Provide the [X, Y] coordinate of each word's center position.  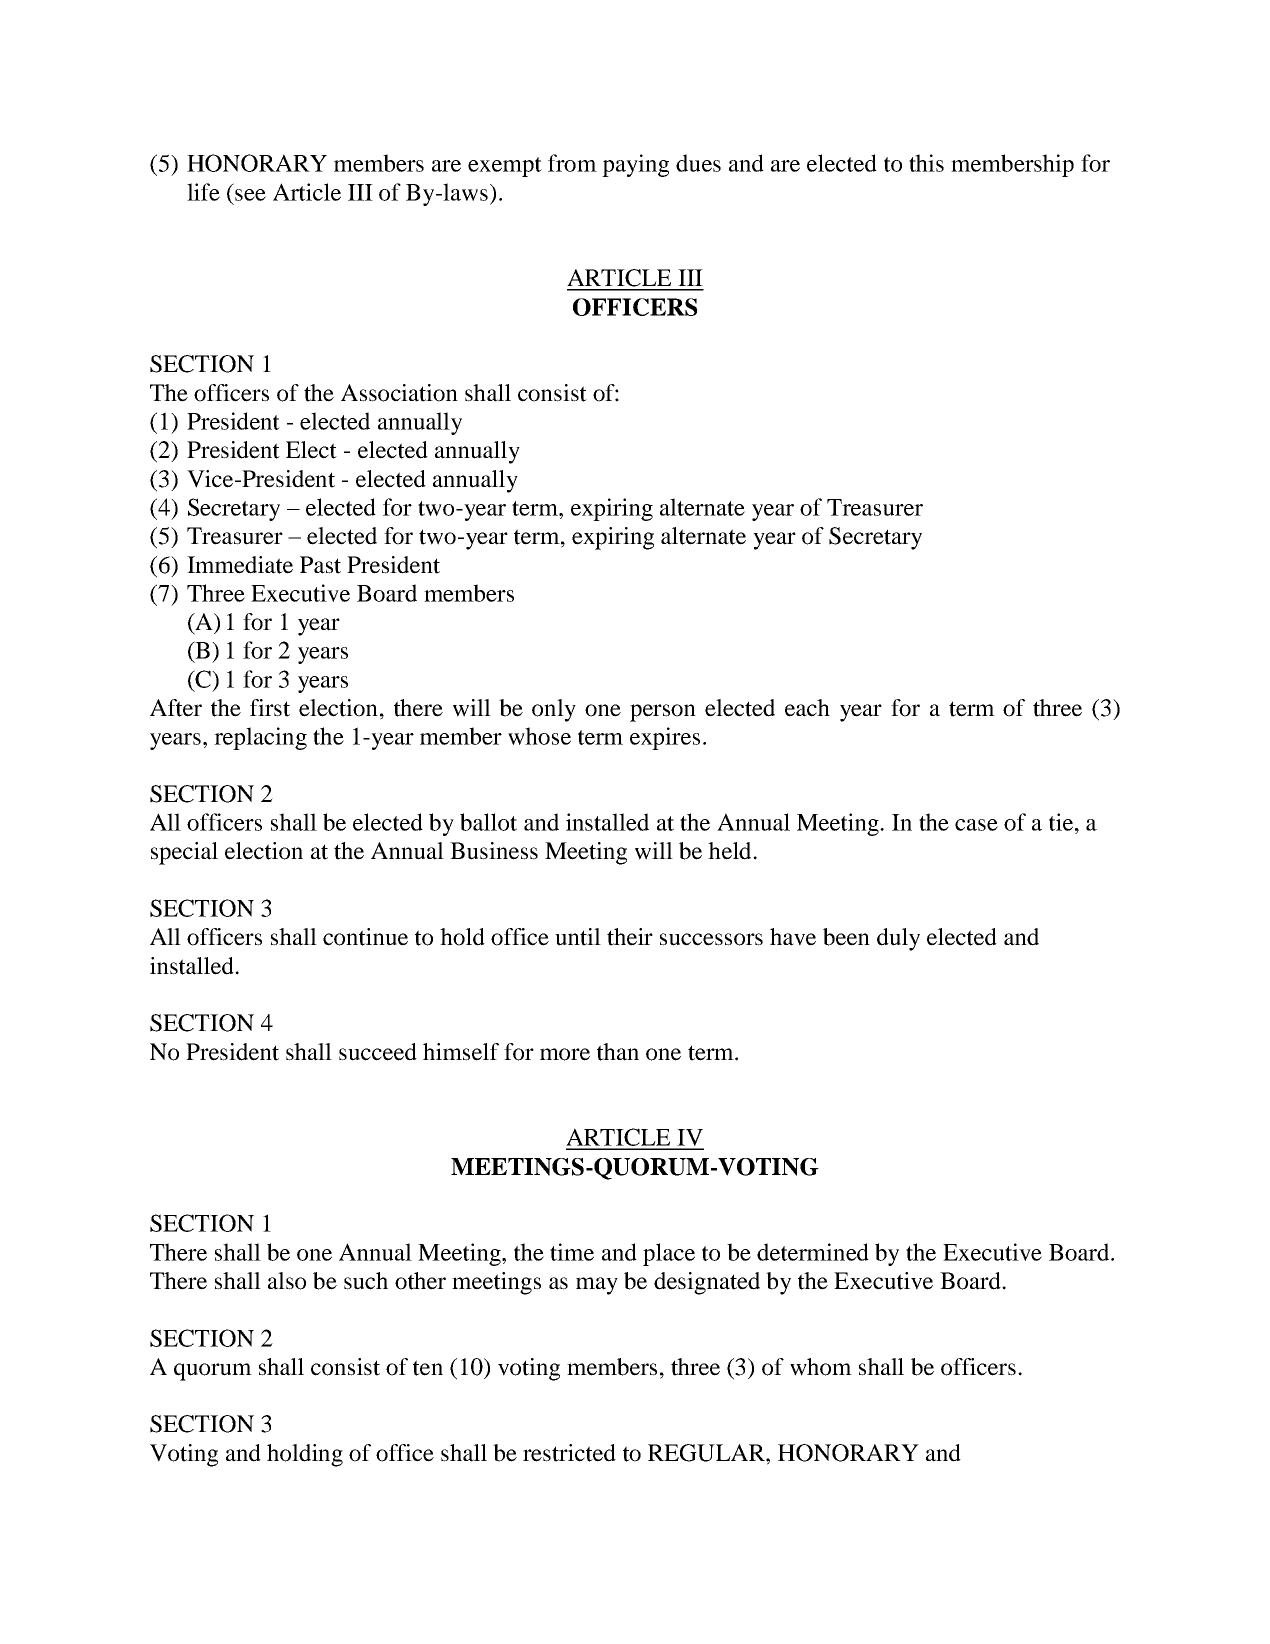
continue [365, 937]
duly [898, 939]
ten [428, 1368]
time [572, 1252]
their [630, 937]
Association [399, 393]
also [287, 1281]
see [250, 195]
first [270, 708]
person [663, 713]
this [926, 163]
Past [320, 565]
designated [707, 1283]
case [976, 825]
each [807, 708]
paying [635, 165]
